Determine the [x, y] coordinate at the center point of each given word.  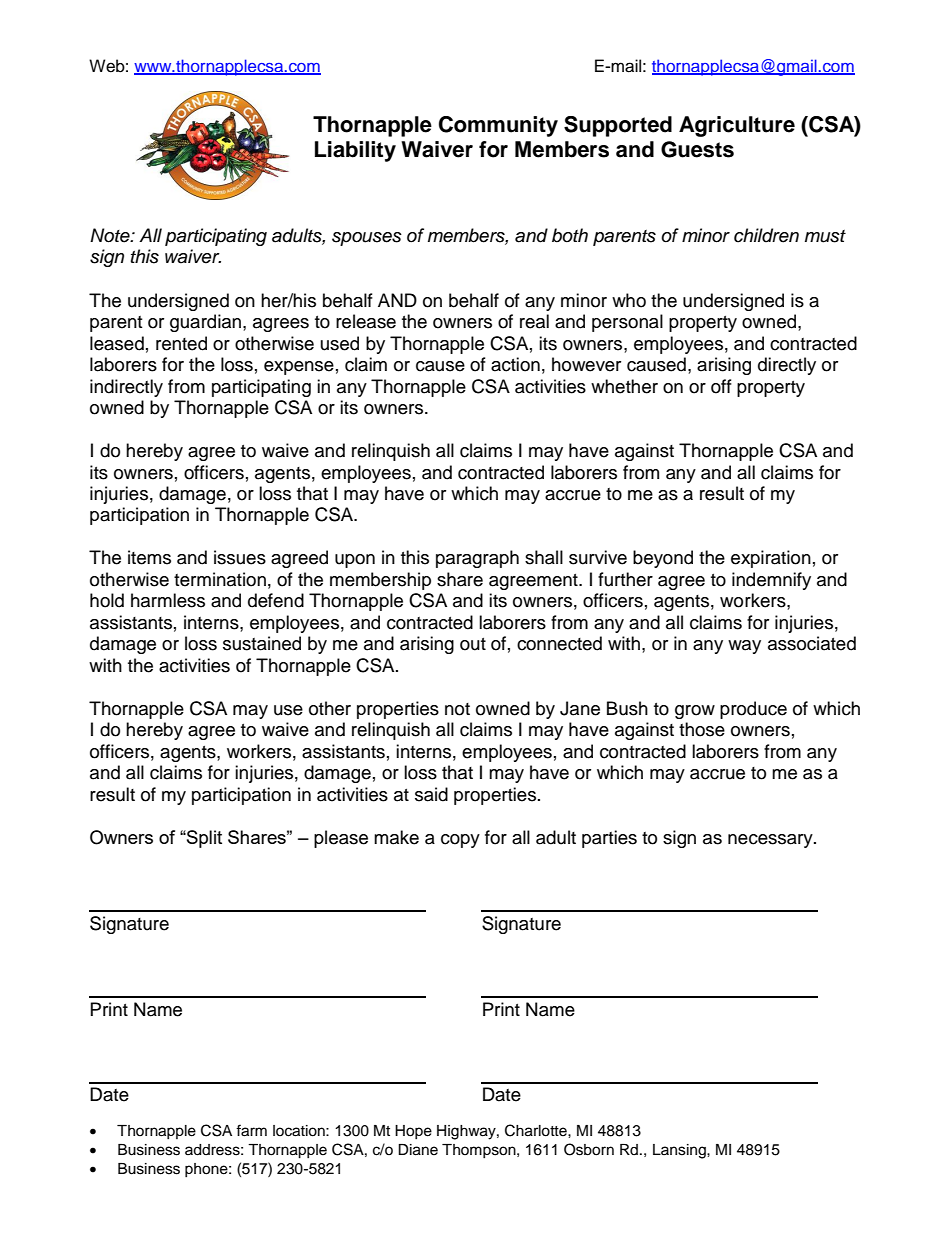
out [473, 644]
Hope [413, 1132]
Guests [697, 149]
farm [251, 1130]
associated [812, 643]
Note [111, 235]
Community [498, 126]
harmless [168, 600]
